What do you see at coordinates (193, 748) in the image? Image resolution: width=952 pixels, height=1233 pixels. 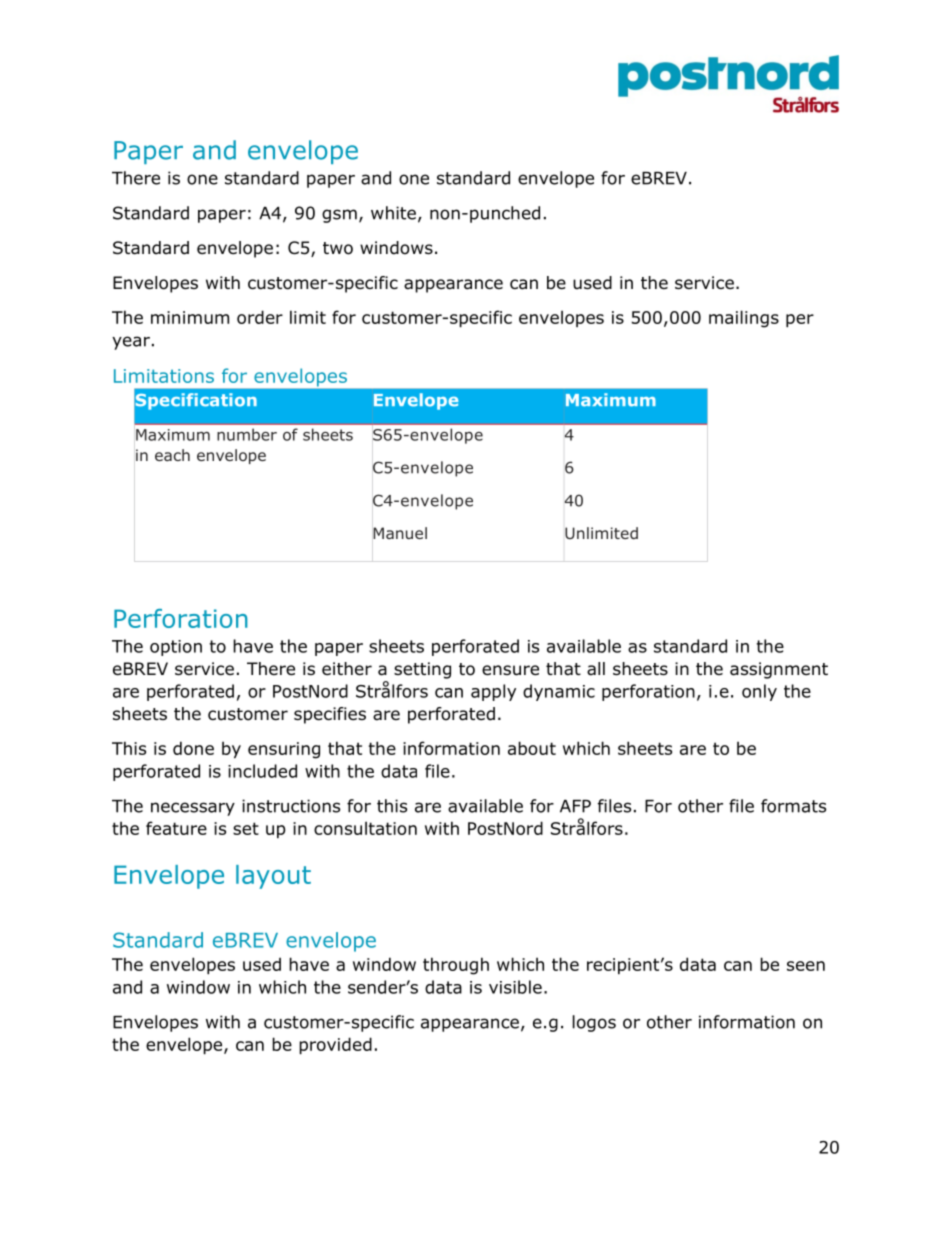 I see `done` at bounding box center [193, 748].
